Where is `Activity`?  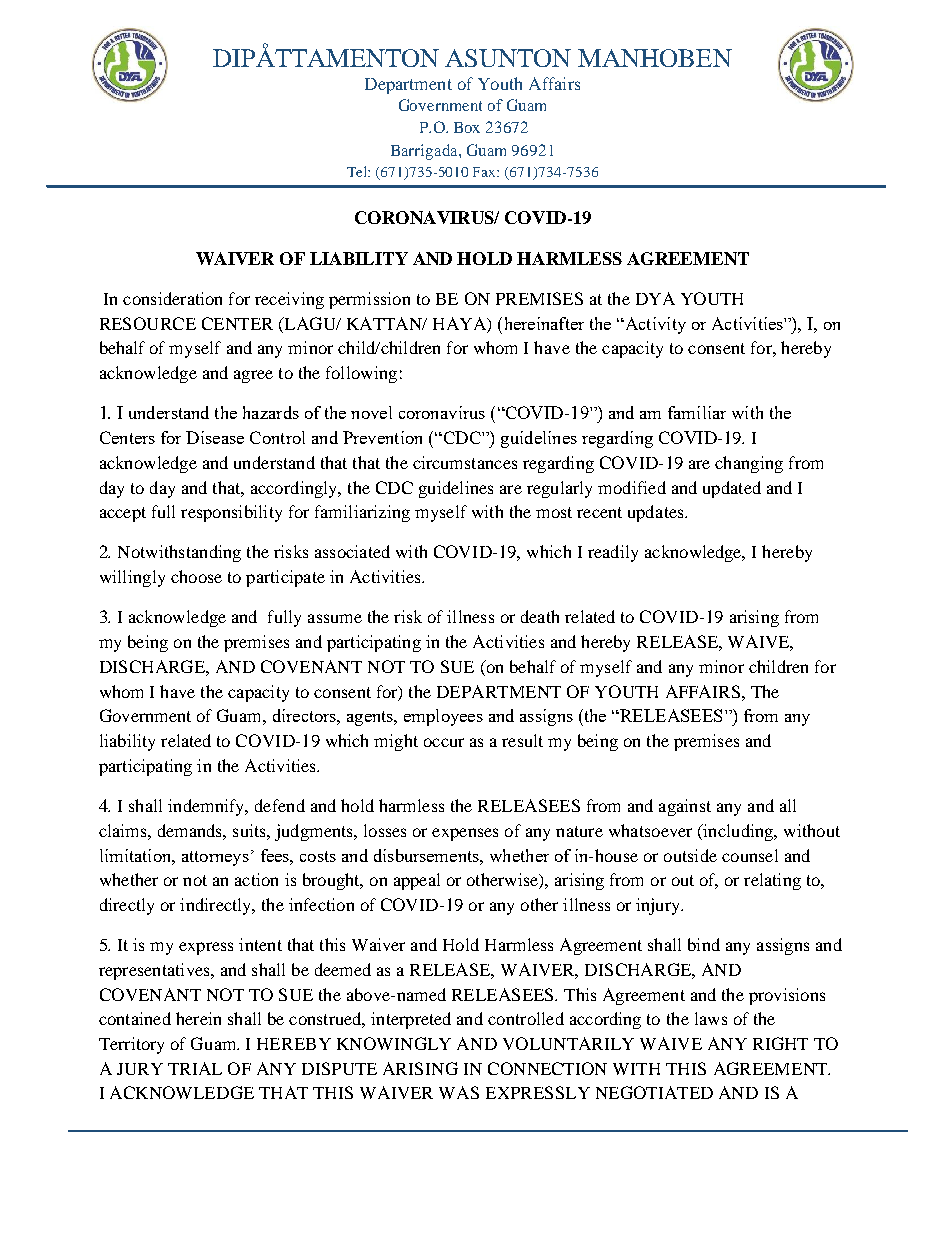
Activity is located at coordinates (654, 325).
